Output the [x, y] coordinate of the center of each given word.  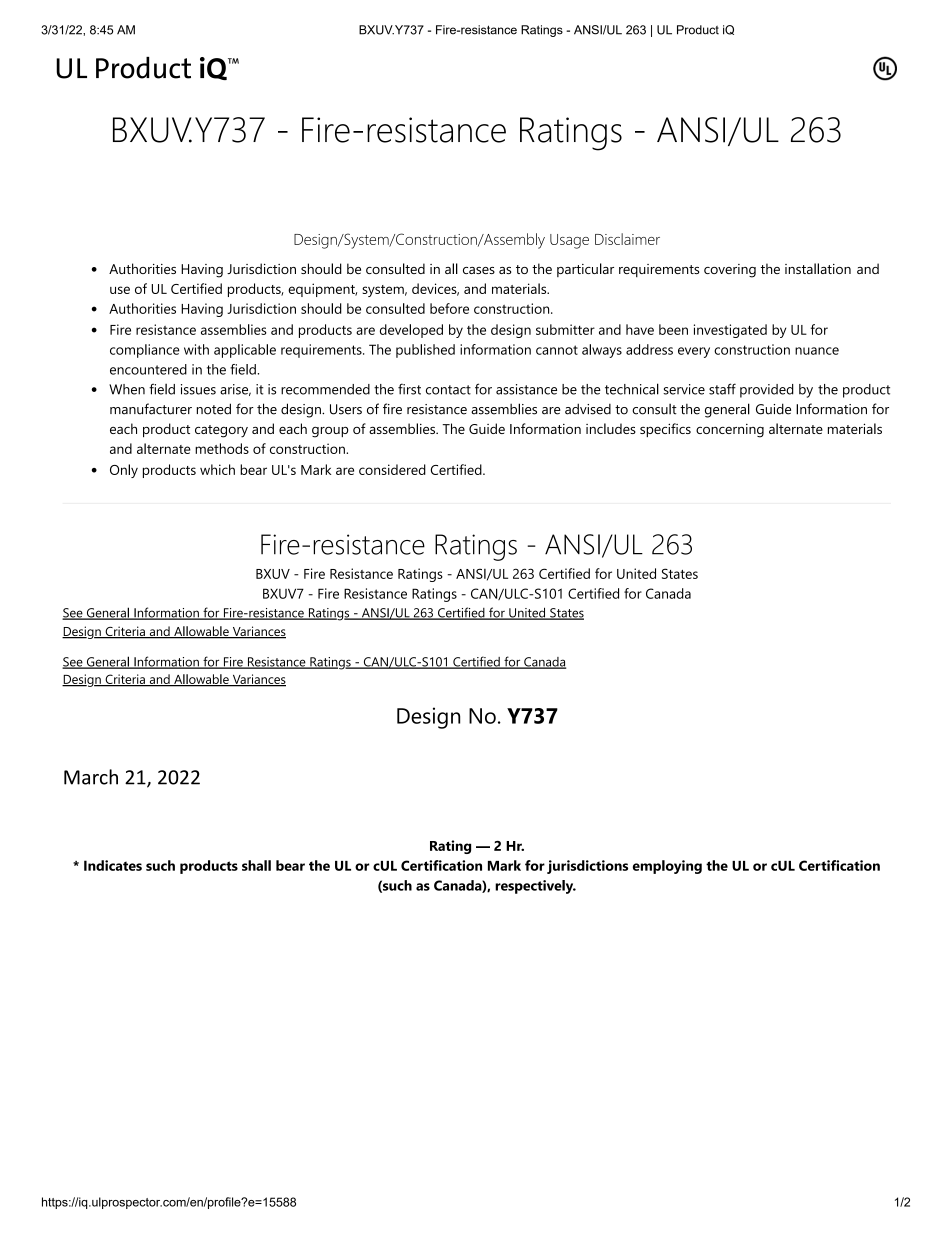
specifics [665, 430]
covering [730, 271]
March [91, 777]
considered [392, 469]
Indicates [113, 865]
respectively [535, 887]
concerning [730, 431]
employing [667, 867]
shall [256, 865]
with [196, 349]
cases [479, 270]
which [217, 469]
